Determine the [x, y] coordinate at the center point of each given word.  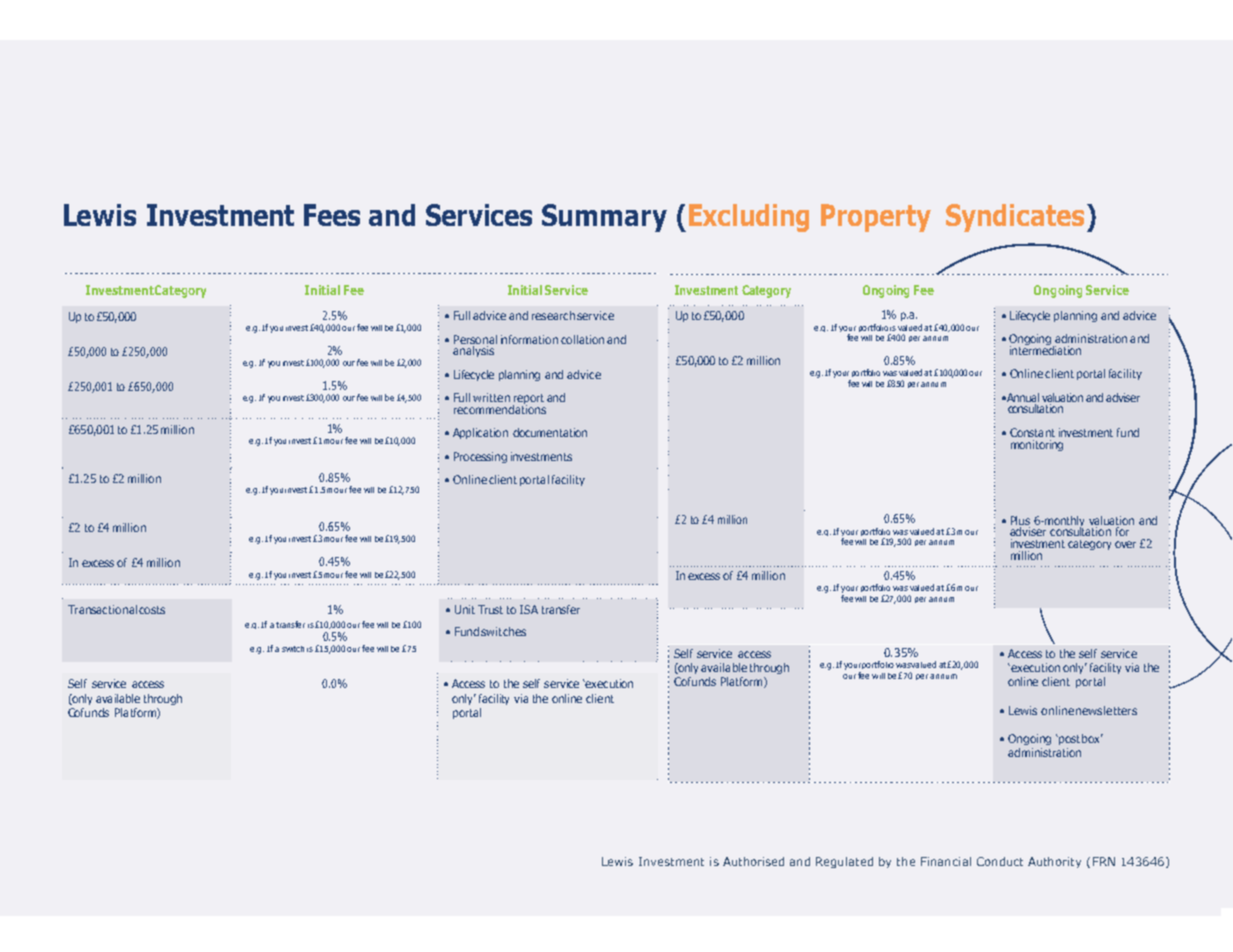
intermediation [1045, 349]
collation [582, 339]
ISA [529, 609]
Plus [1020, 520]
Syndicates [1015, 218]
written [491, 397]
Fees [332, 215]
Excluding [749, 218]
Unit [465, 609]
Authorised [753, 861]
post [1068, 739]
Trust [490, 609]
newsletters [1106, 710]
